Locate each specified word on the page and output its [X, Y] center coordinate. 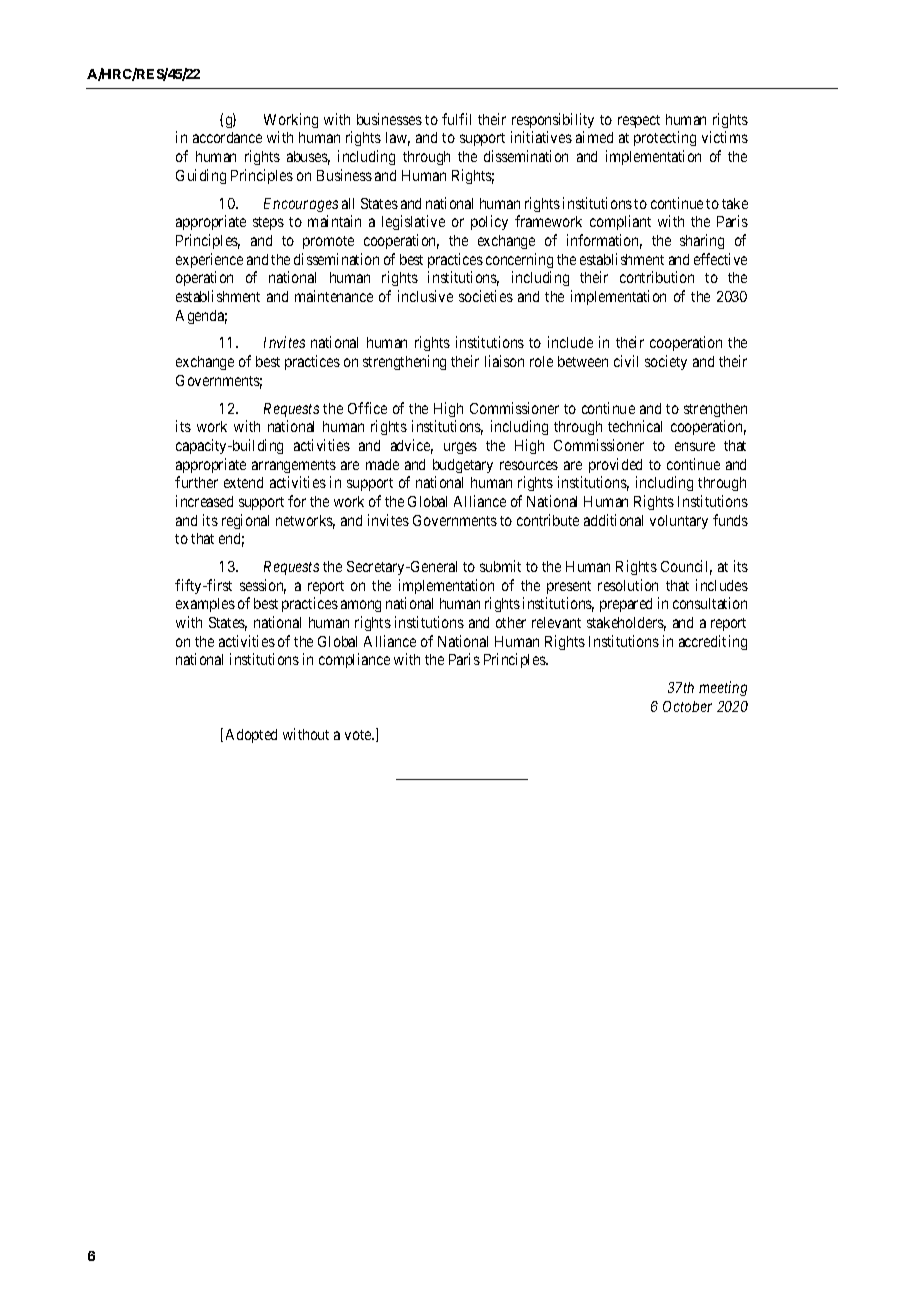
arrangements [294, 466]
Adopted [251, 736]
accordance [227, 137]
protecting [665, 138]
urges [460, 448]
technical [635, 426]
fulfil [456, 119]
